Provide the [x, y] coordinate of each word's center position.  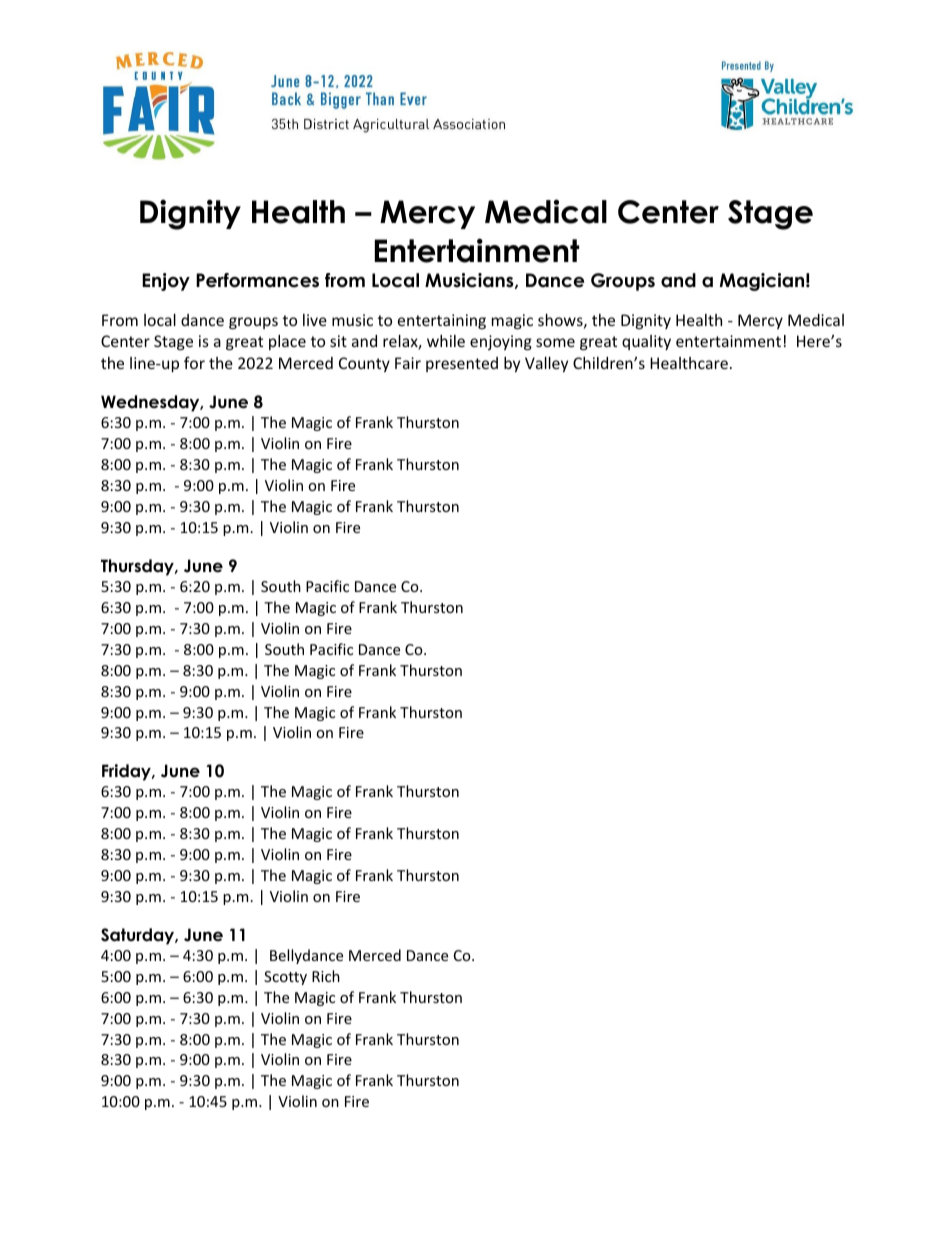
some [555, 342]
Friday [127, 772]
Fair [408, 363]
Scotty [285, 978]
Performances [257, 280]
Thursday [138, 567]
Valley [546, 364]
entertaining [442, 321]
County [364, 364]
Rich [326, 976]
